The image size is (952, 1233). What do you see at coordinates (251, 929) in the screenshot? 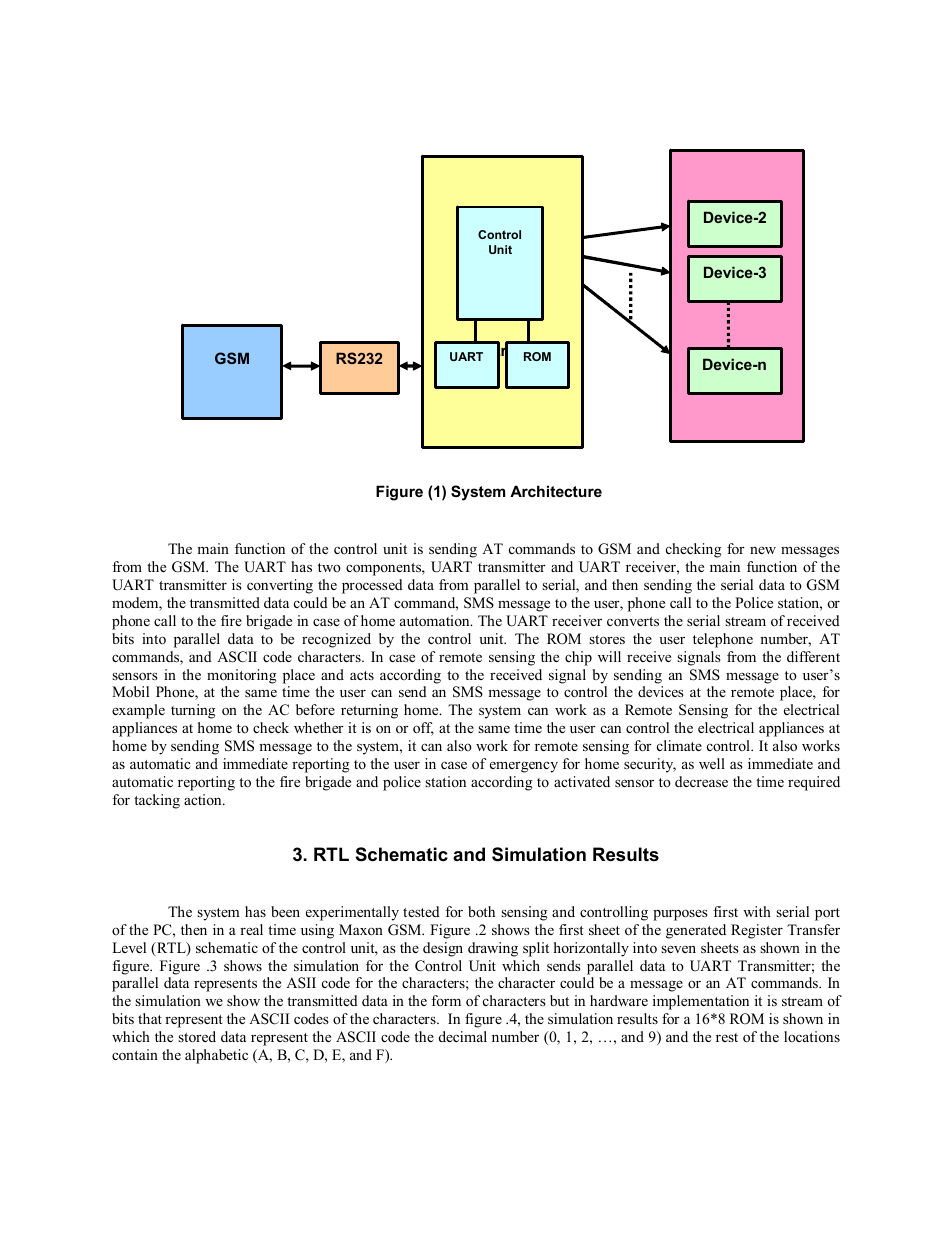
I see `real` at bounding box center [251, 929].
